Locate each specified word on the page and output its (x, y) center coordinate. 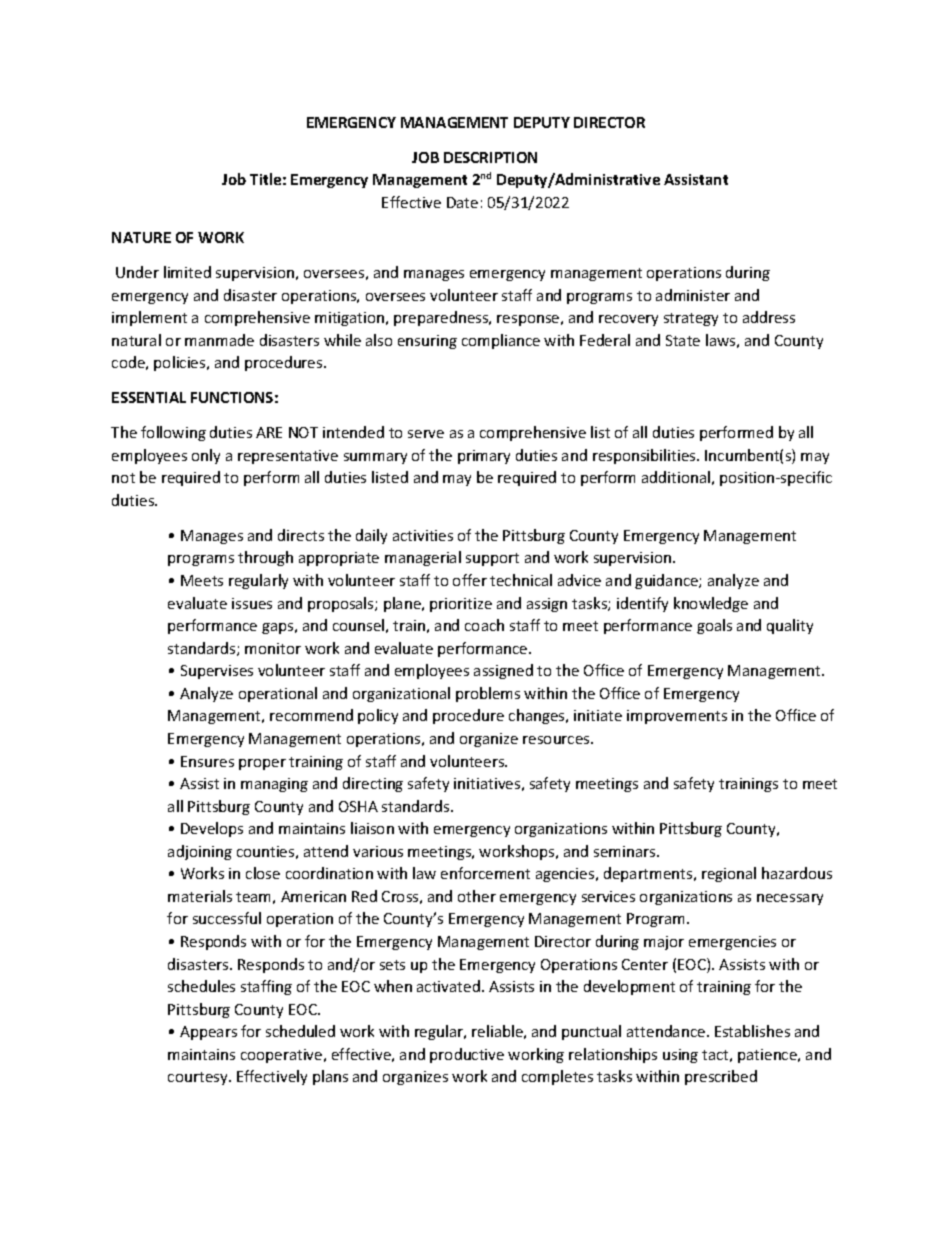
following (173, 433)
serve (426, 434)
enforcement (485, 873)
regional (729, 874)
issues (252, 603)
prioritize (461, 605)
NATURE (141, 237)
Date (462, 202)
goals (714, 626)
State (683, 340)
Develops (212, 829)
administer (693, 295)
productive (467, 1055)
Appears (208, 1033)
